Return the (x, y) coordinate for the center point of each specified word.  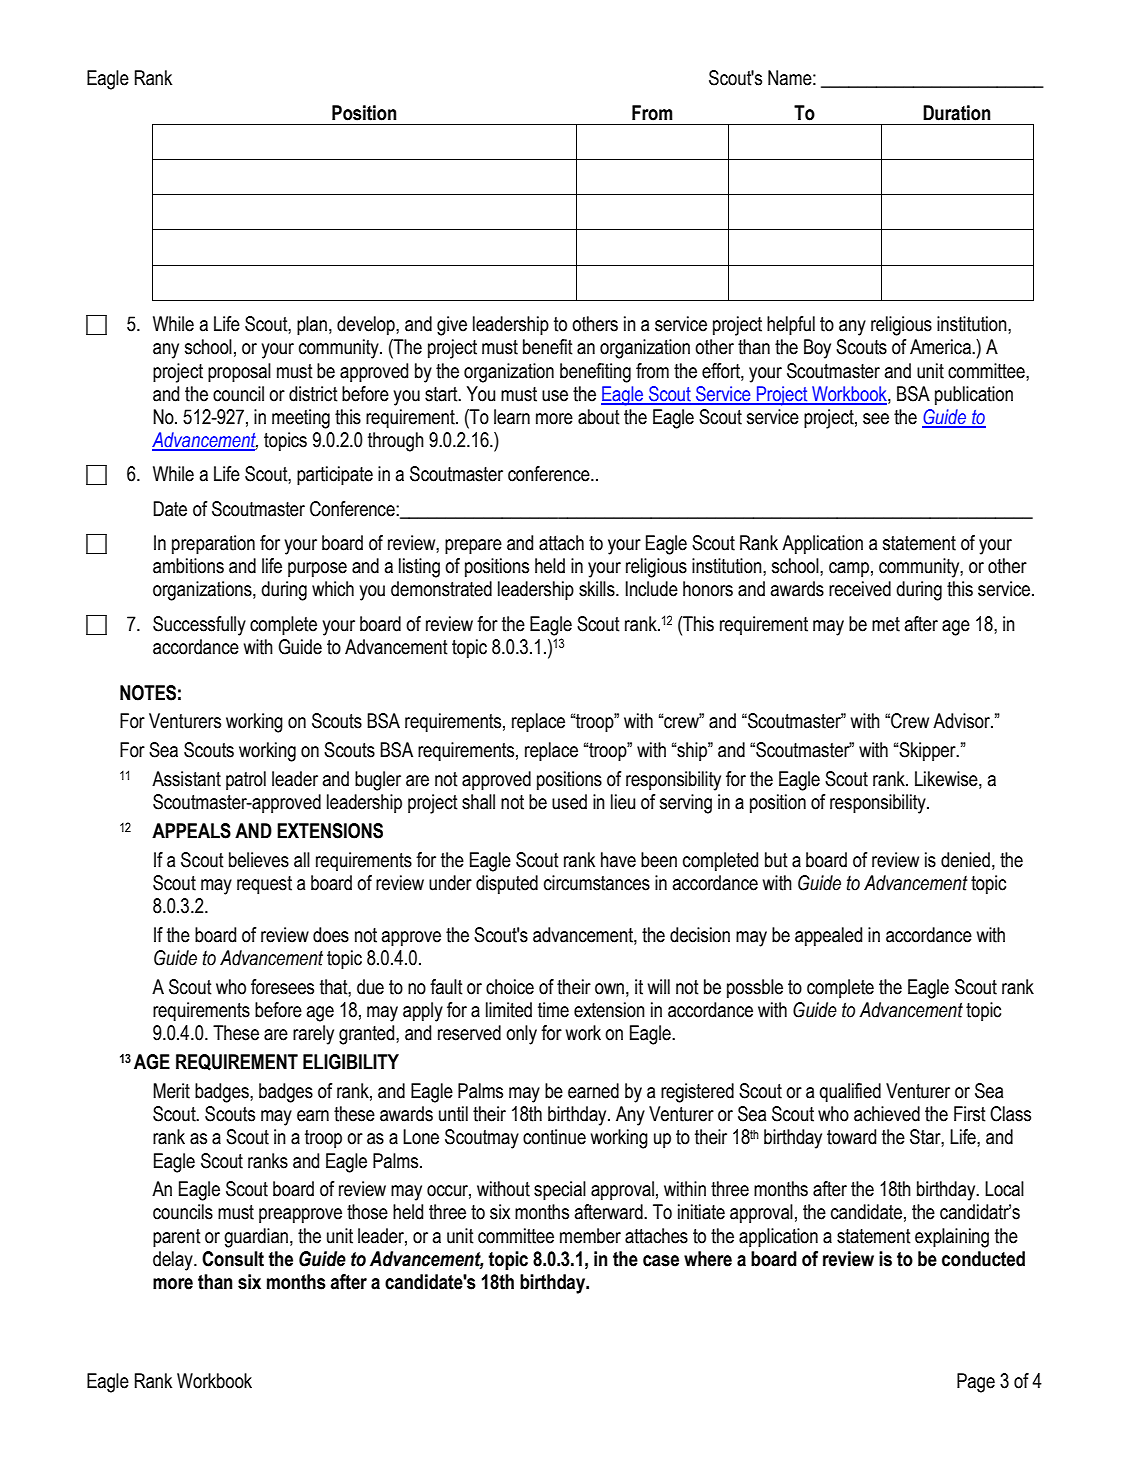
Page (976, 1383)
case (661, 1261)
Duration (956, 113)
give (452, 326)
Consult (233, 1259)
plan (312, 325)
